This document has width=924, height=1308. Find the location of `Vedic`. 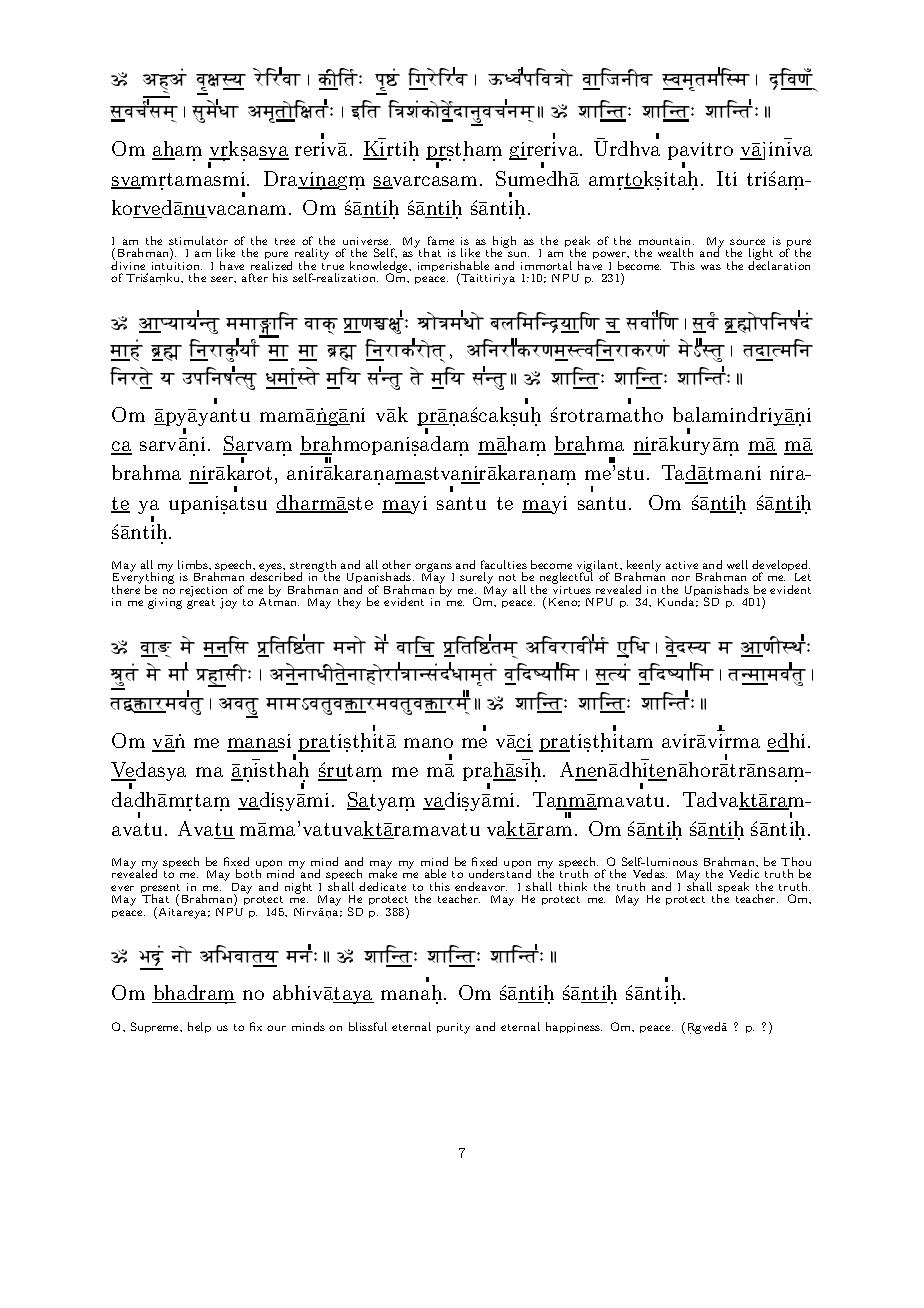

Vedic is located at coordinates (744, 873).
